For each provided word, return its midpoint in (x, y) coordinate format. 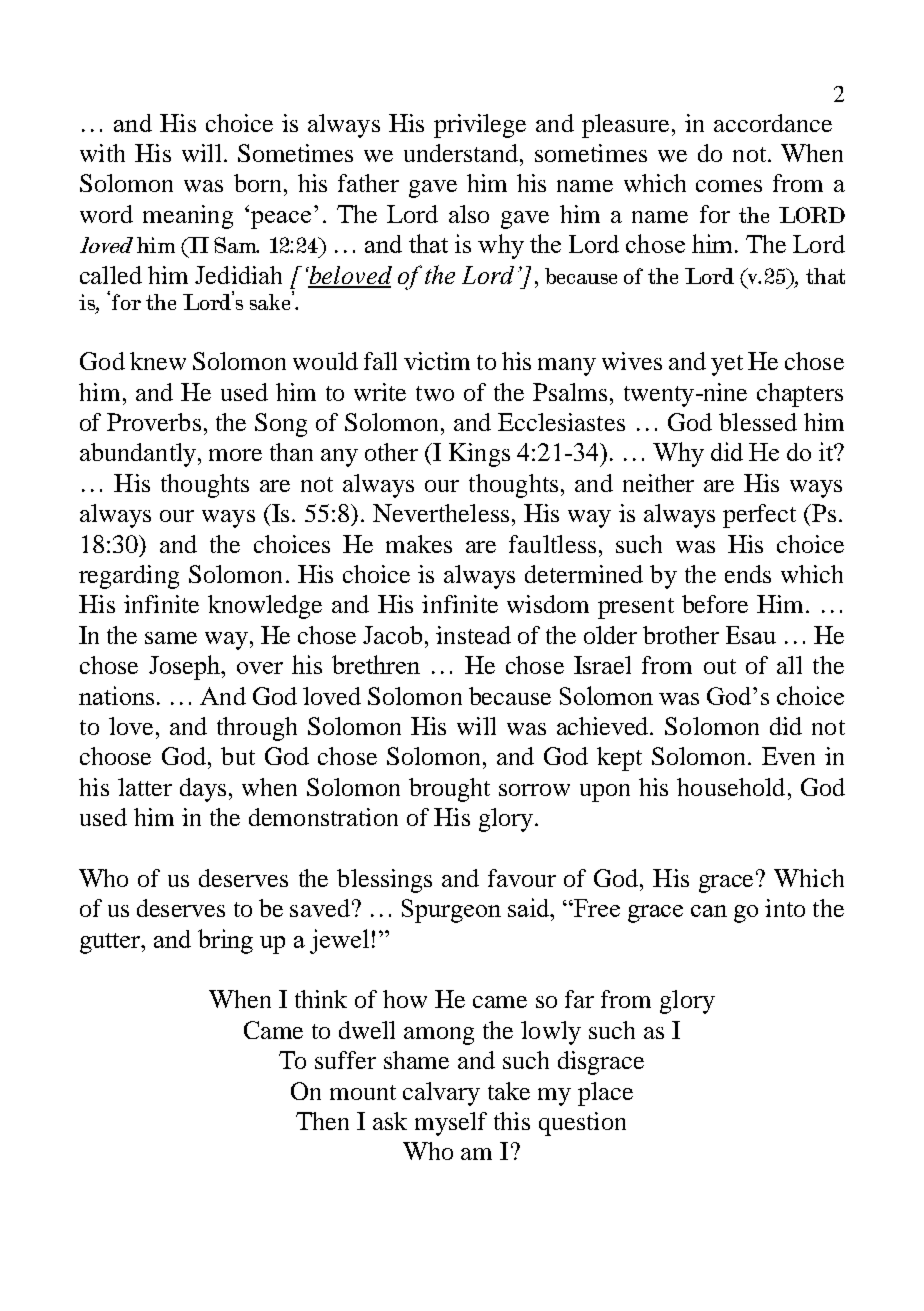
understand (462, 153)
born (257, 183)
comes (729, 186)
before (715, 604)
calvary (441, 1094)
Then (322, 1121)
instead (473, 635)
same (171, 638)
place (605, 1094)
